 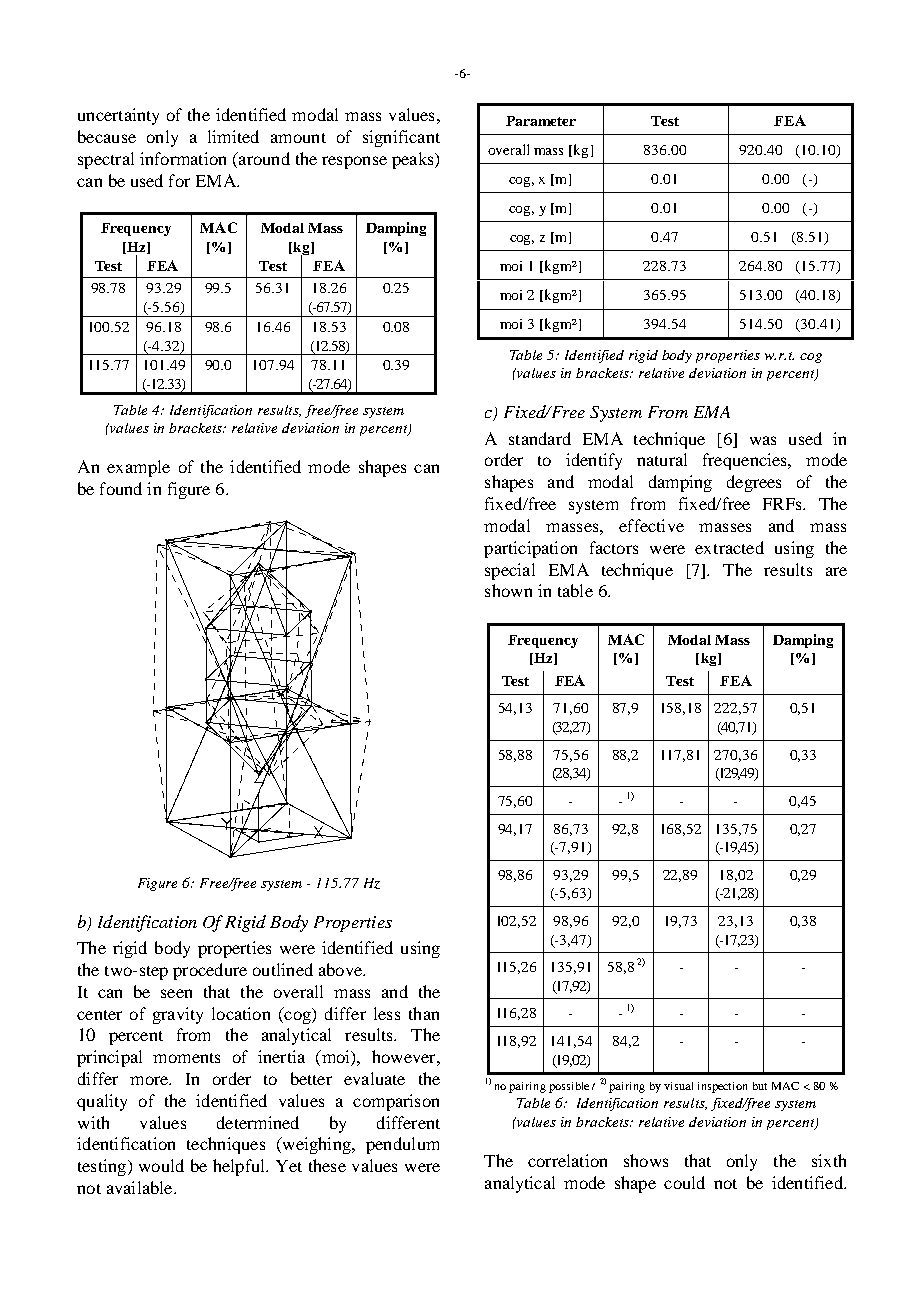 I want to click on peaks, so click(x=414, y=160).
